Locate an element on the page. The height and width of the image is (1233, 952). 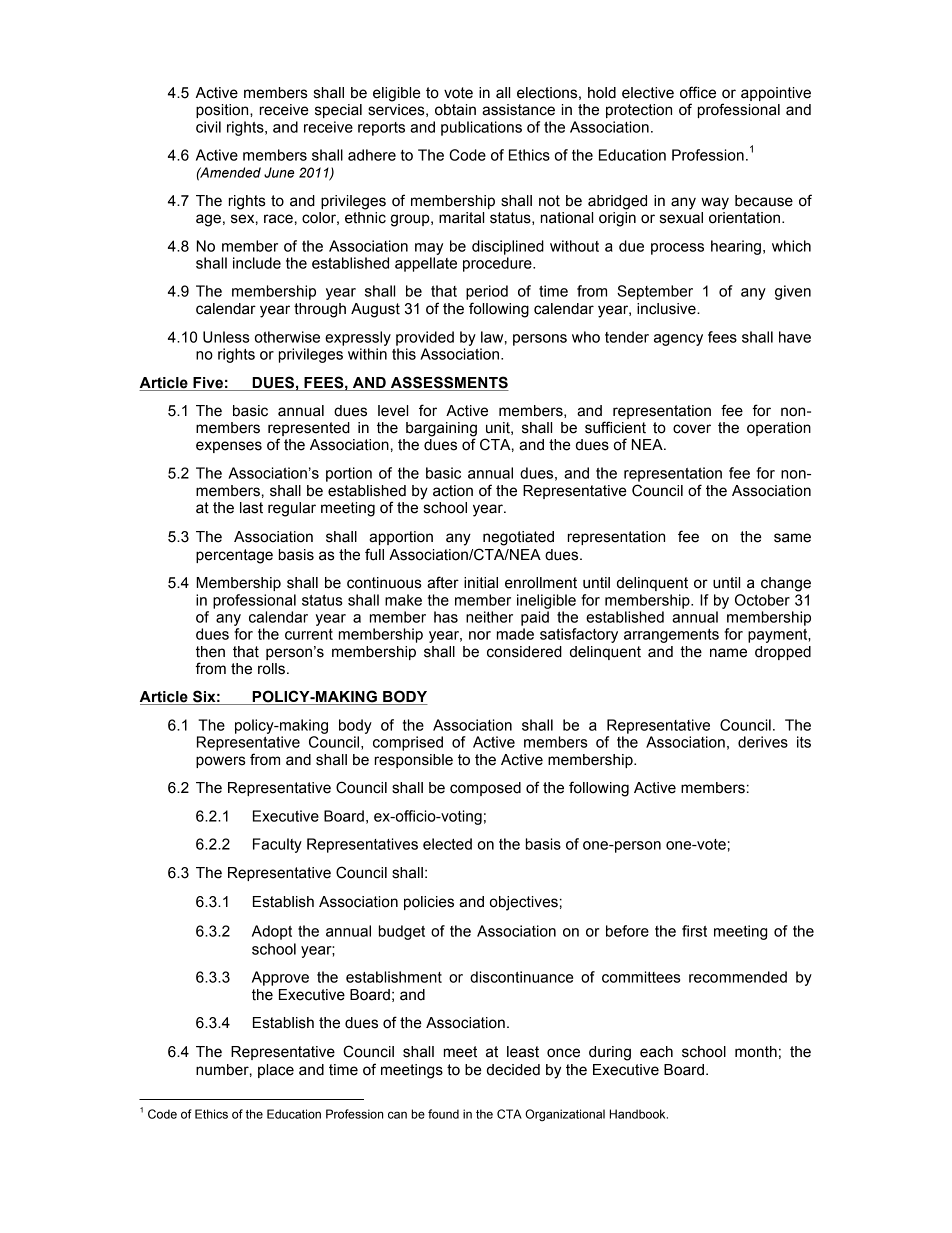
decided is located at coordinates (513, 1070).
